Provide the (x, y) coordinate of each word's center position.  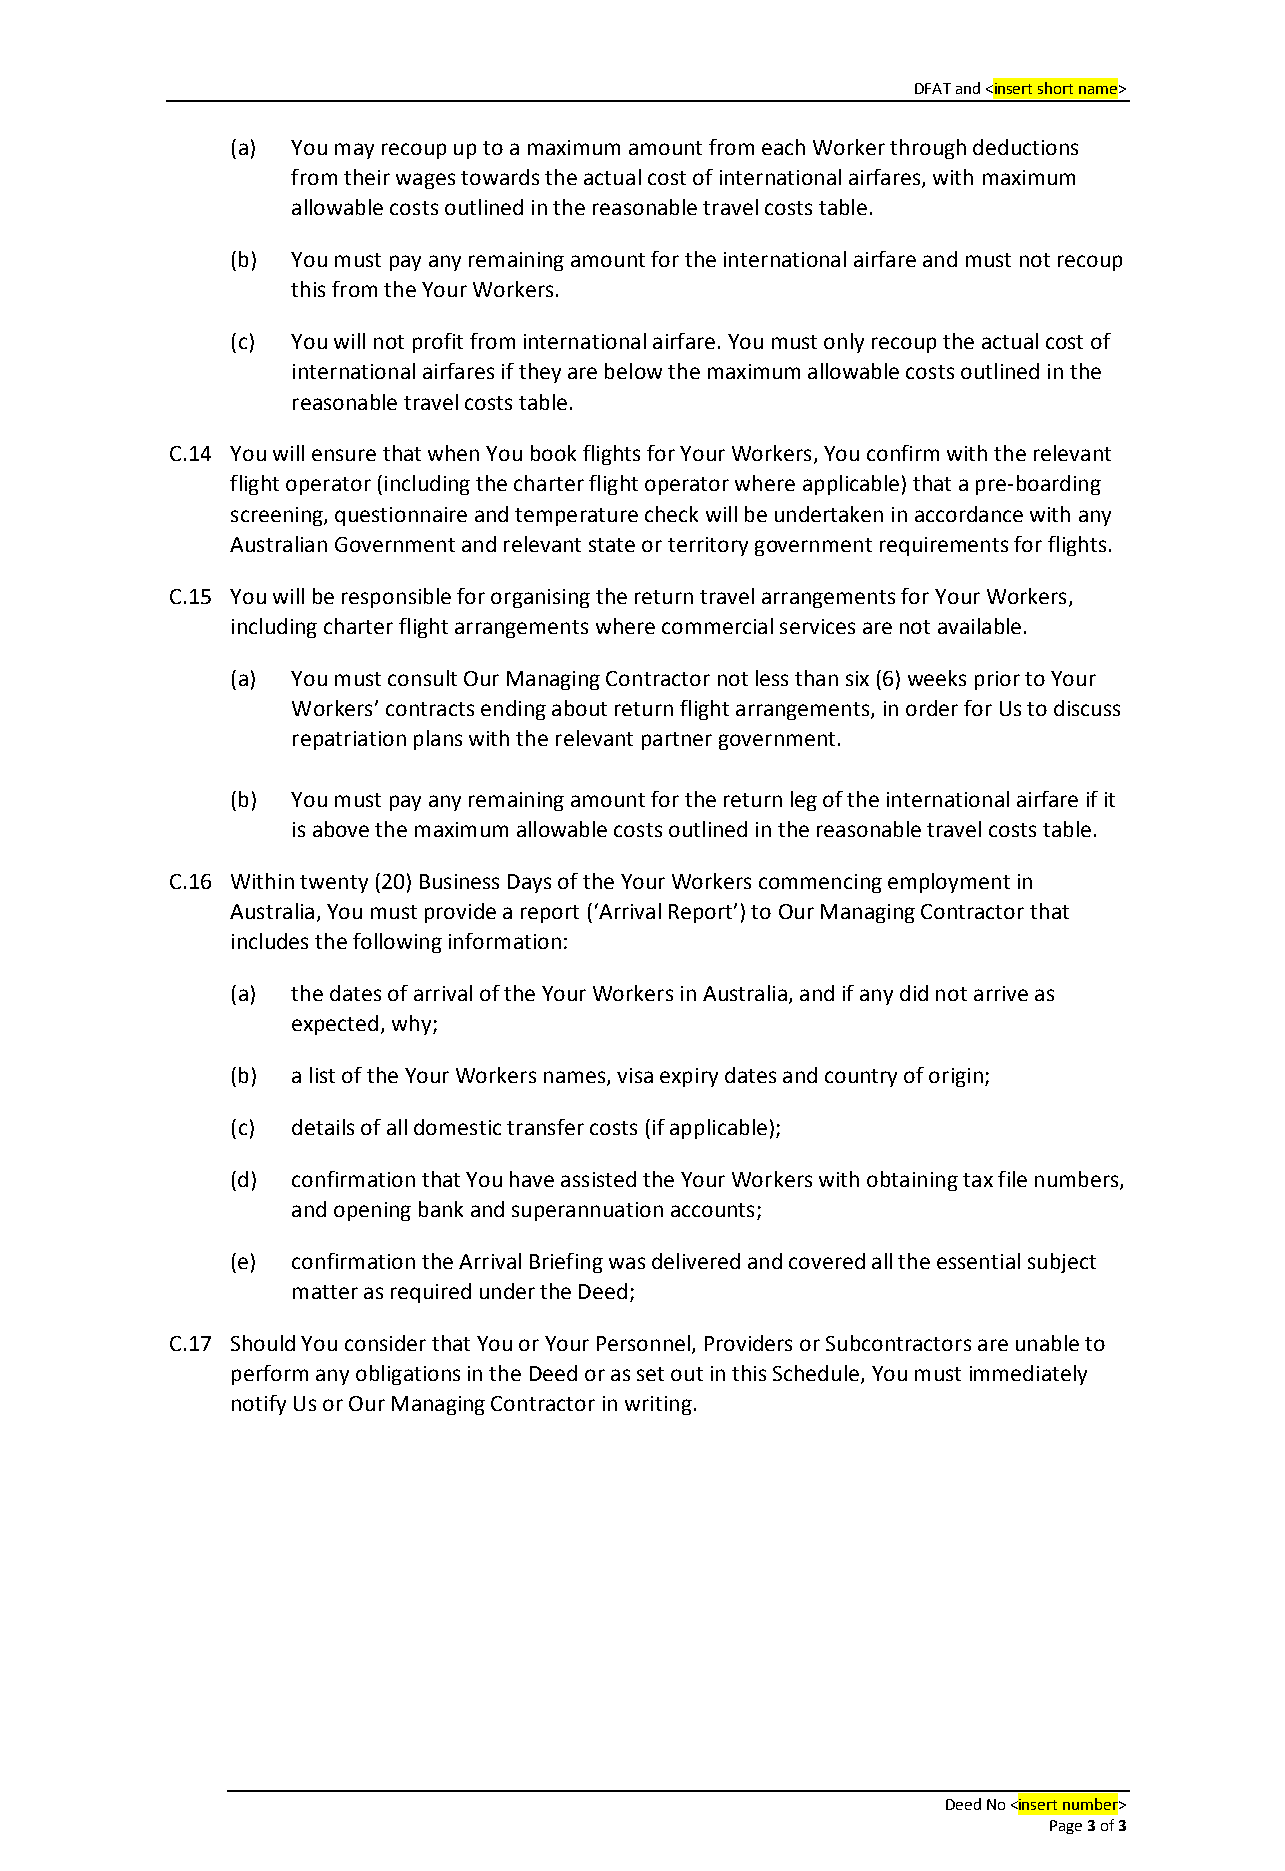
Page (1066, 1827)
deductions (1025, 147)
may (354, 151)
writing (658, 1405)
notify (259, 1405)
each (783, 147)
